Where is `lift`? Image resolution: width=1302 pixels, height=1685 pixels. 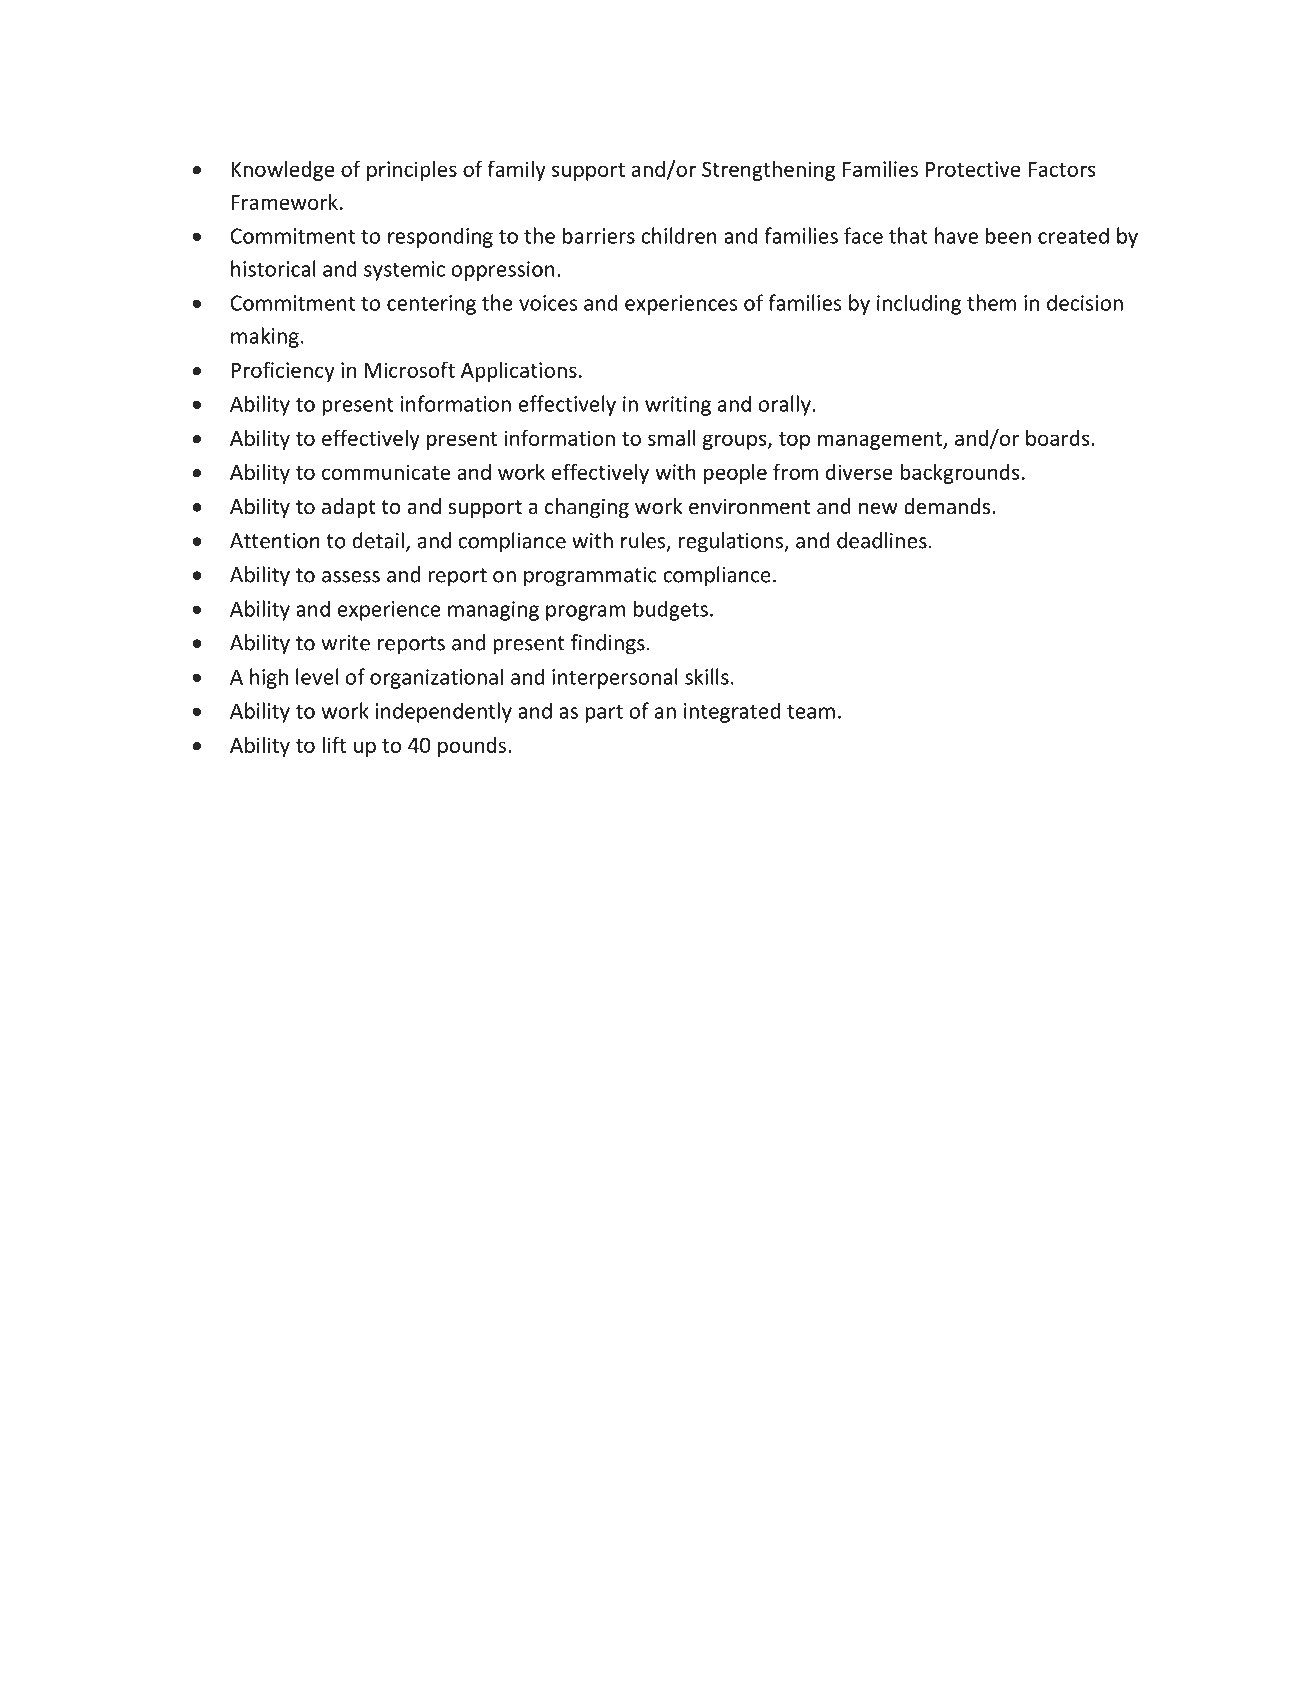
lift is located at coordinates (334, 744).
